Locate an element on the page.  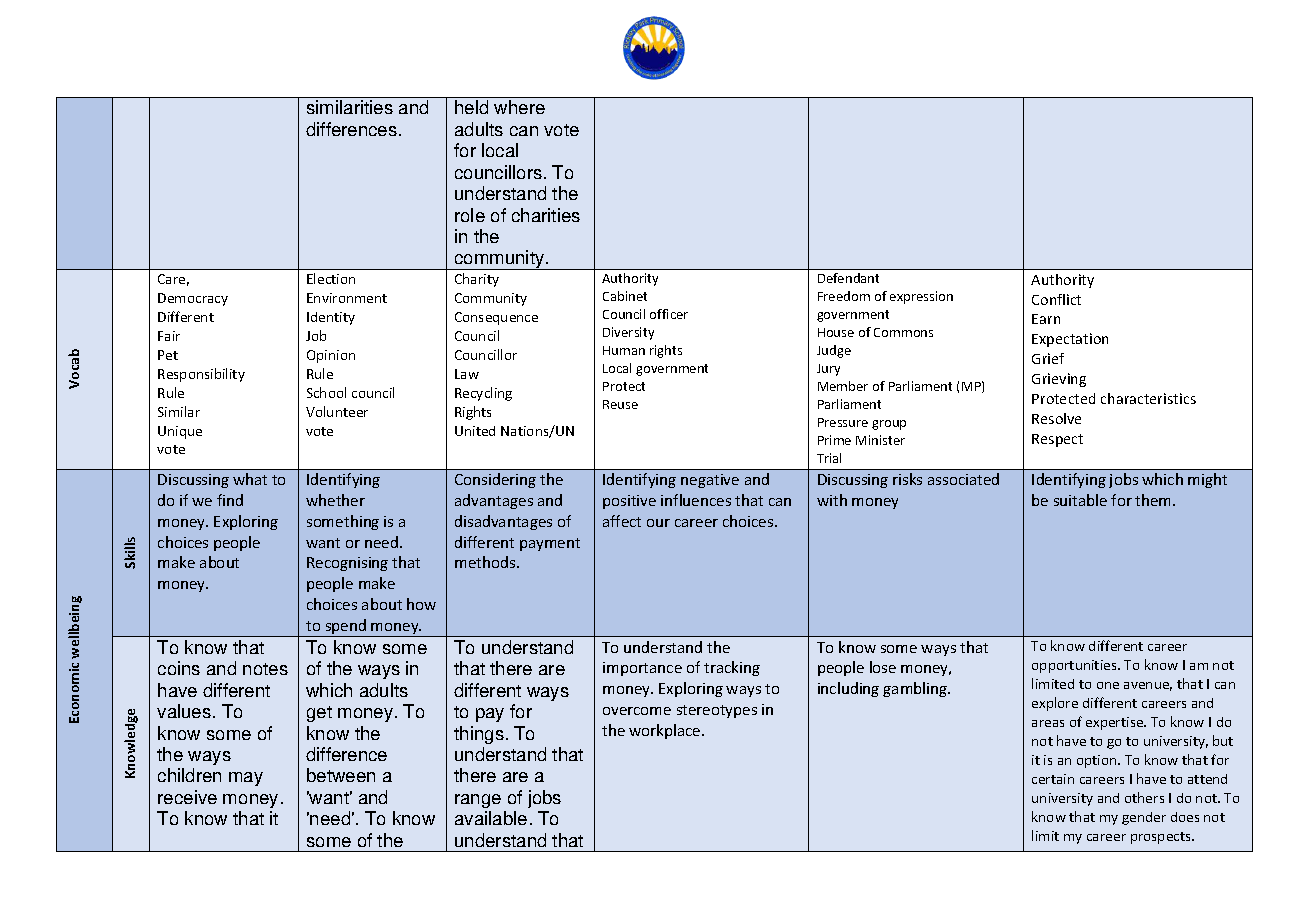
may is located at coordinates (246, 779).
